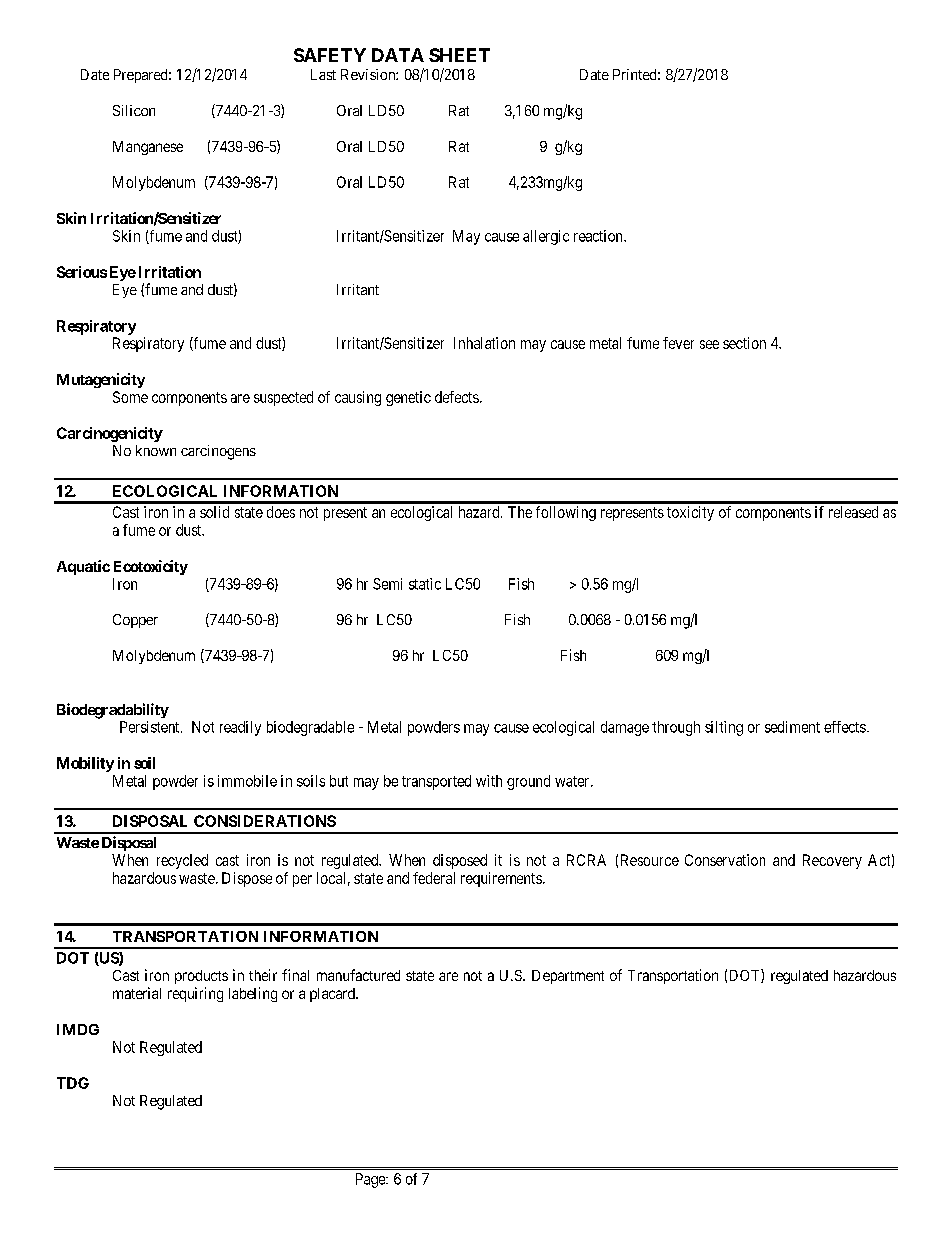 The width and height of the page is (952, 1233). What do you see at coordinates (792, 727) in the page?
I see `sediment` at bounding box center [792, 727].
